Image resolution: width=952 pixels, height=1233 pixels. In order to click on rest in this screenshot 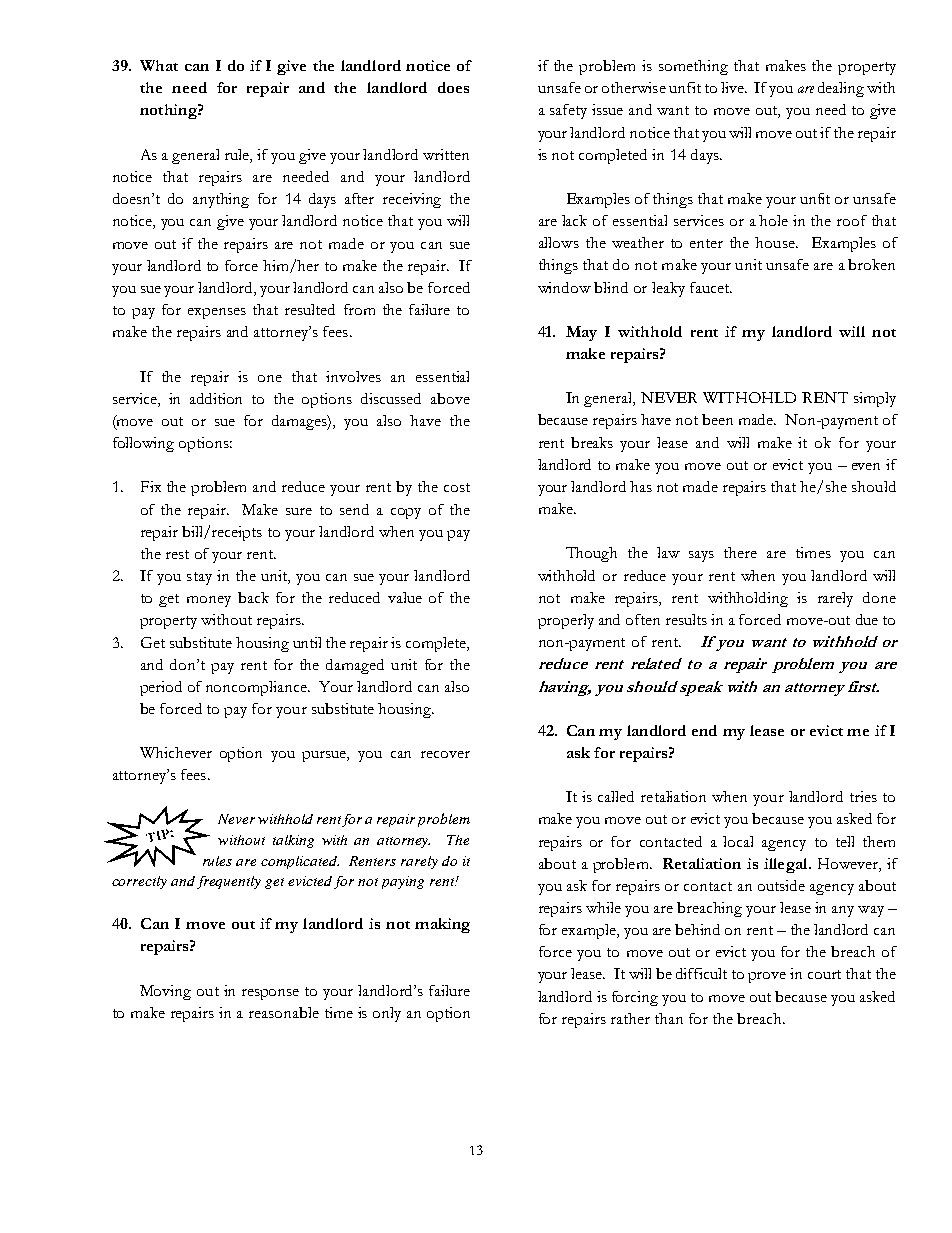, I will do `click(177, 554)`.
